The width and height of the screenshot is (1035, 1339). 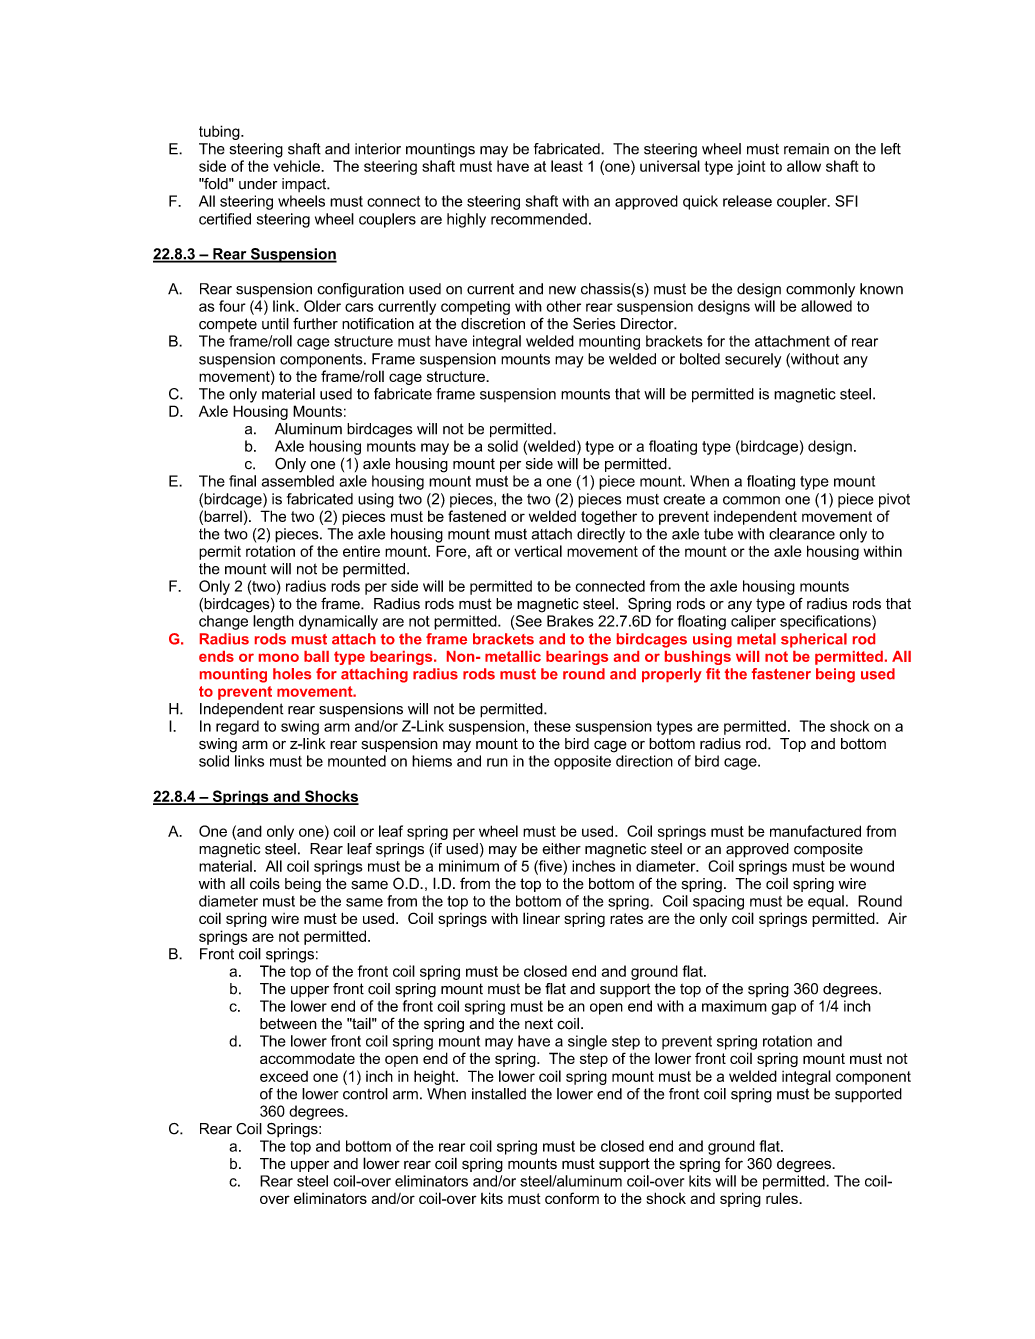 What do you see at coordinates (567, 166) in the screenshot?
I see `least` at bounding box center [567, 166].
